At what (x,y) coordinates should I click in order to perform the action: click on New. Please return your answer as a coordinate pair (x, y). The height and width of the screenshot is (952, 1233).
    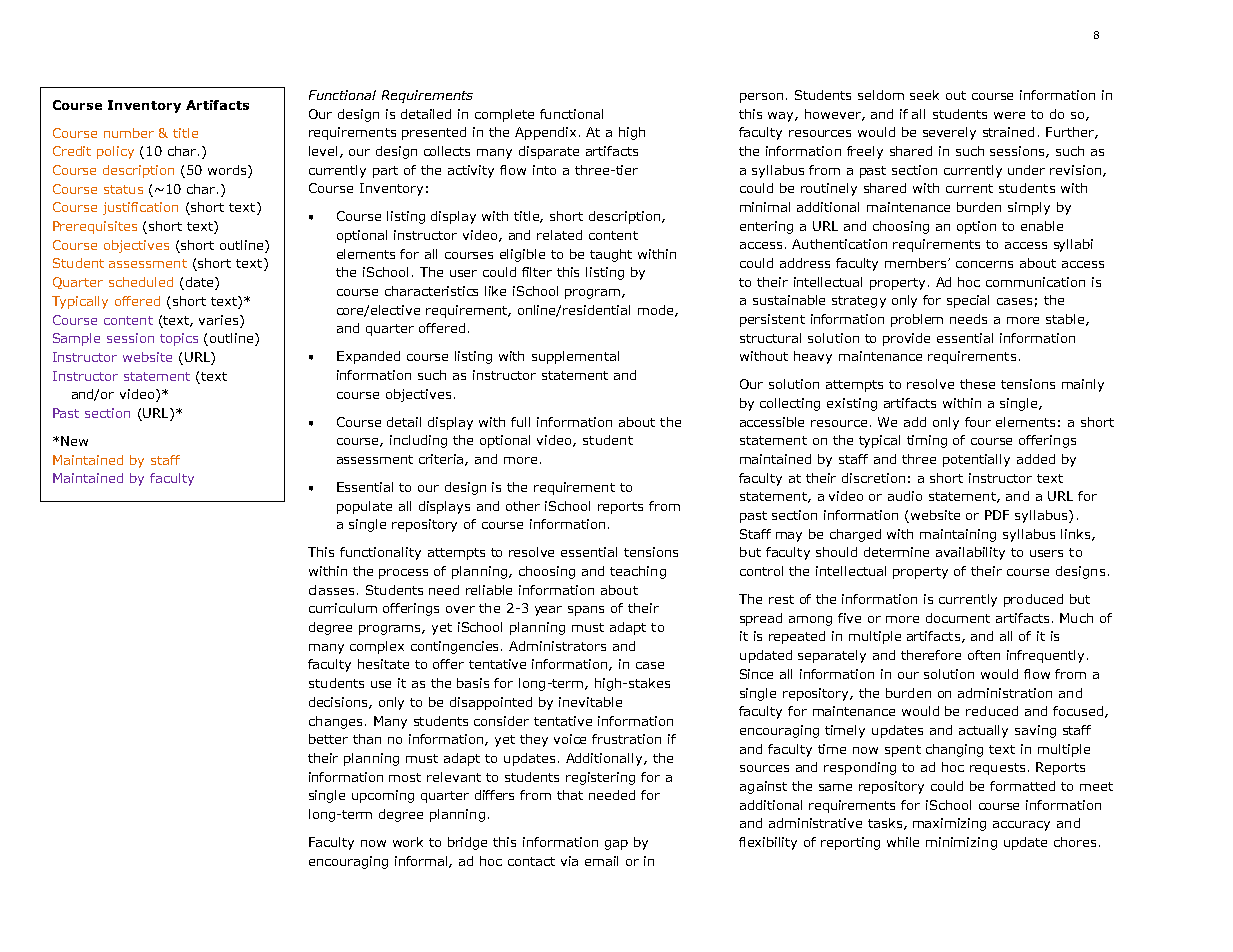
    Looking at the image, I should click on (74, 441).
